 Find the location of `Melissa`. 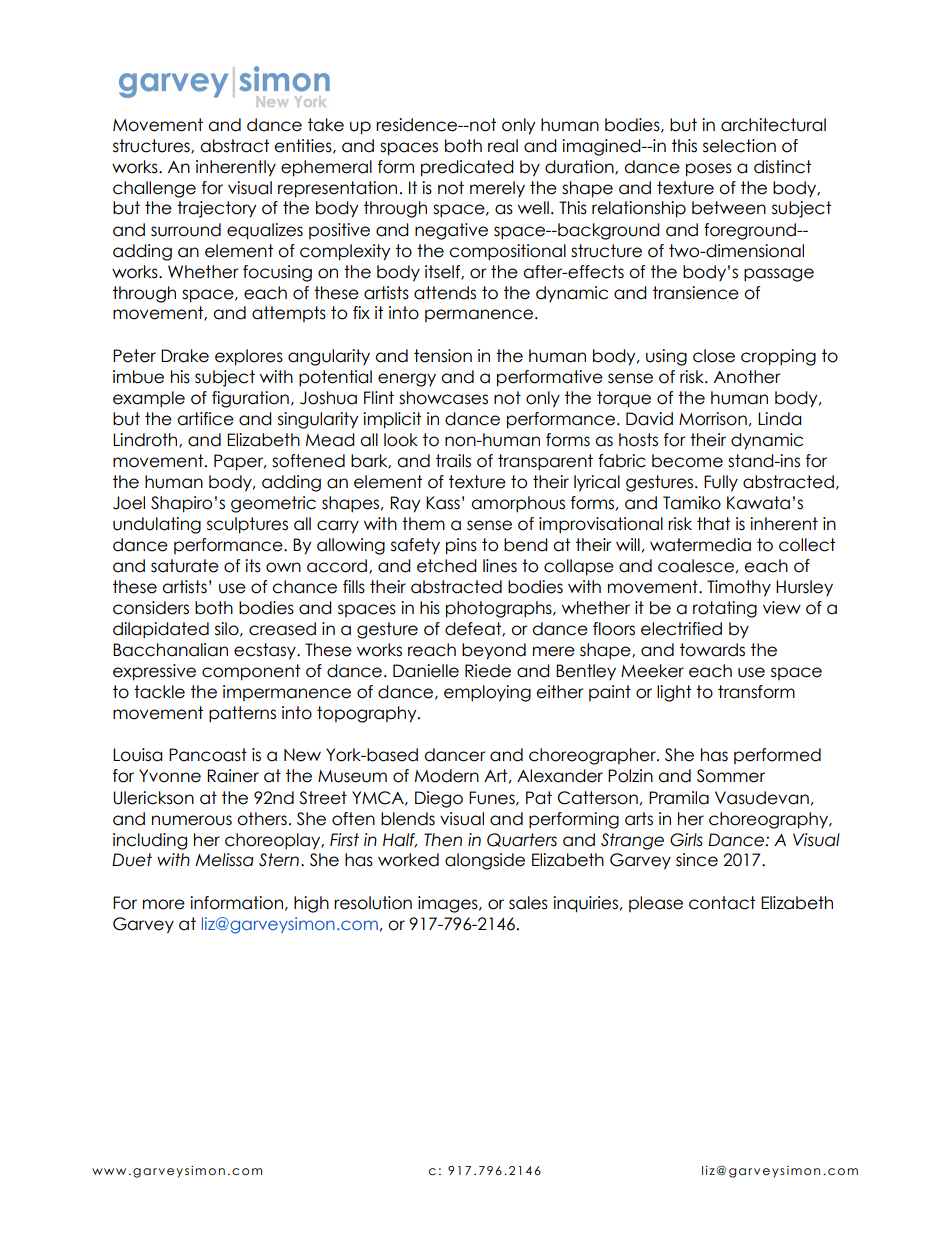

Melissa is located at coordinates (224, 860).
